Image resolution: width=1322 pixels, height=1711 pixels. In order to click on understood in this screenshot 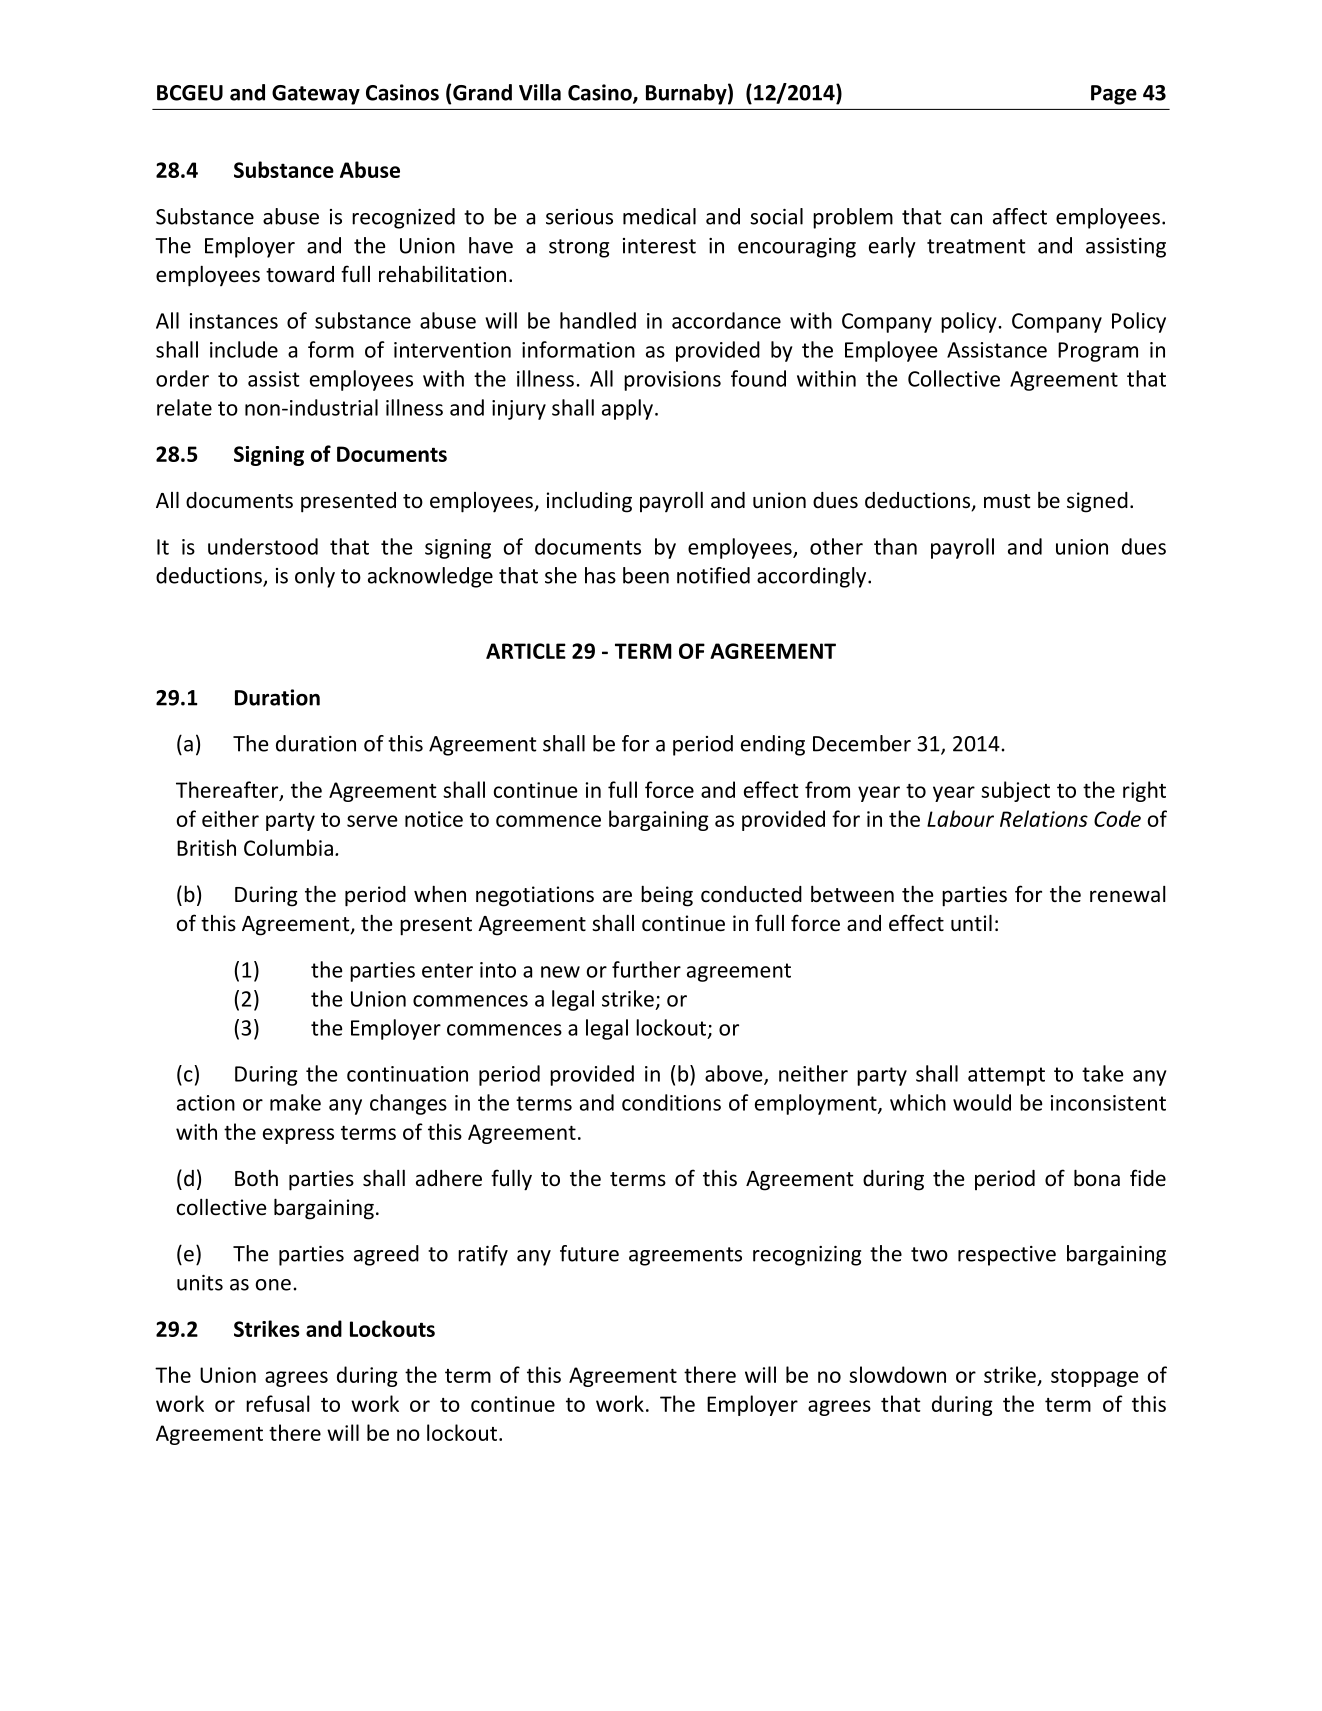, I will do `click(263, 546)`.
